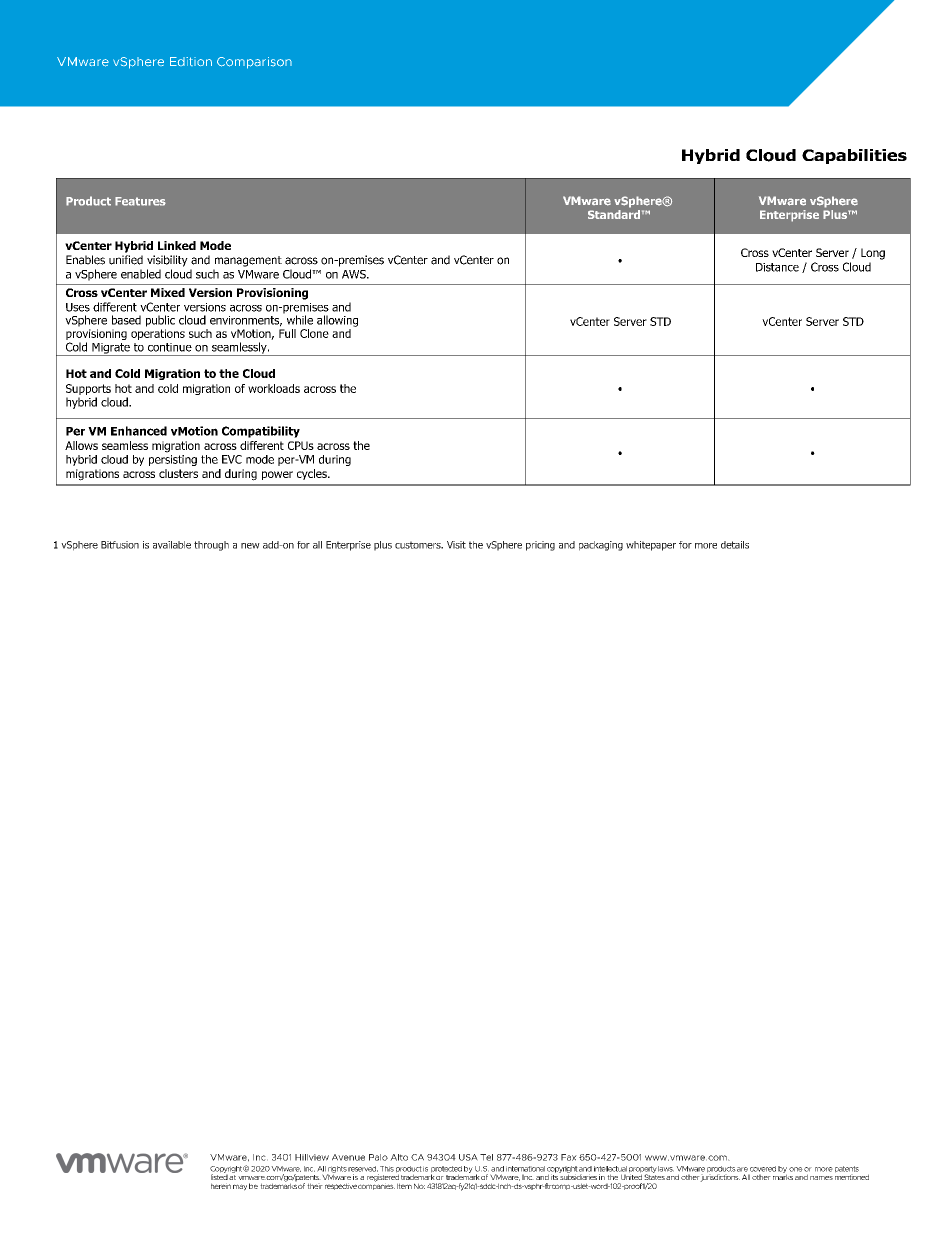 Image resolution: width=952 pixels, height=1233 pixels. I want to click on Standard, so click(614, 214).
